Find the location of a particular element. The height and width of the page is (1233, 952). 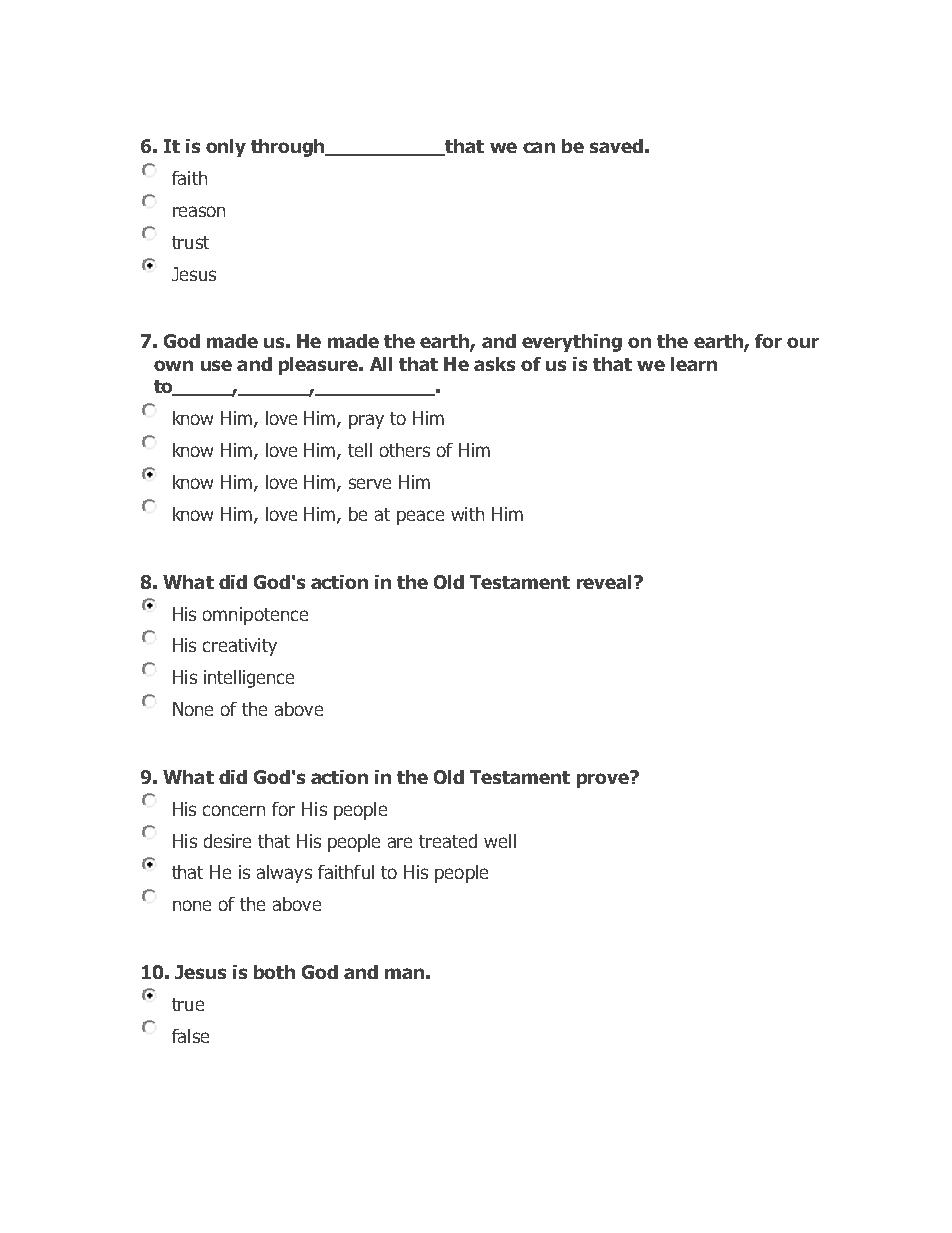

reveal is located at coordinates (606, 582).
